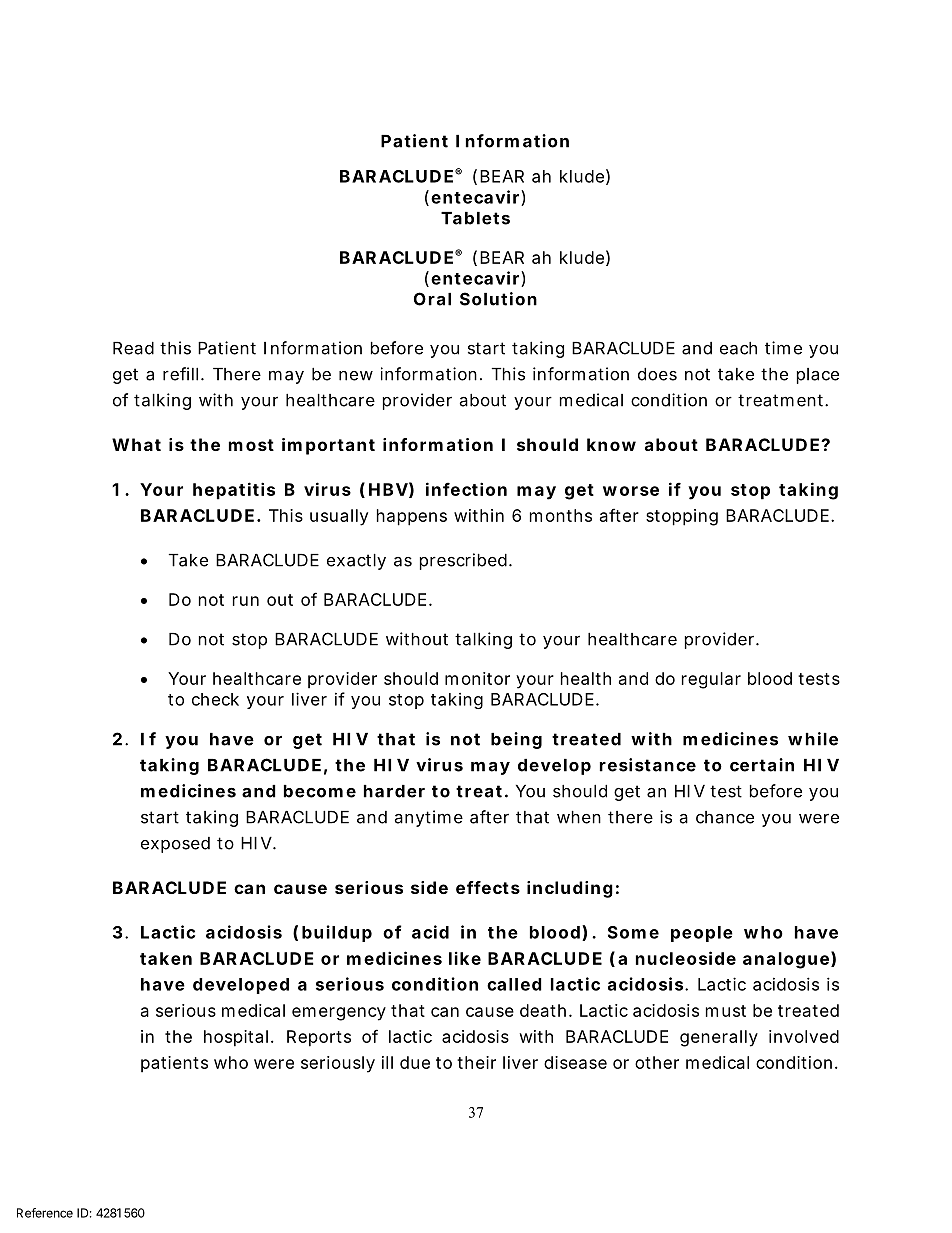  What do you see at coordinates (488, 887) in the document?
I see `effects` at bounding box center [488, 887].
